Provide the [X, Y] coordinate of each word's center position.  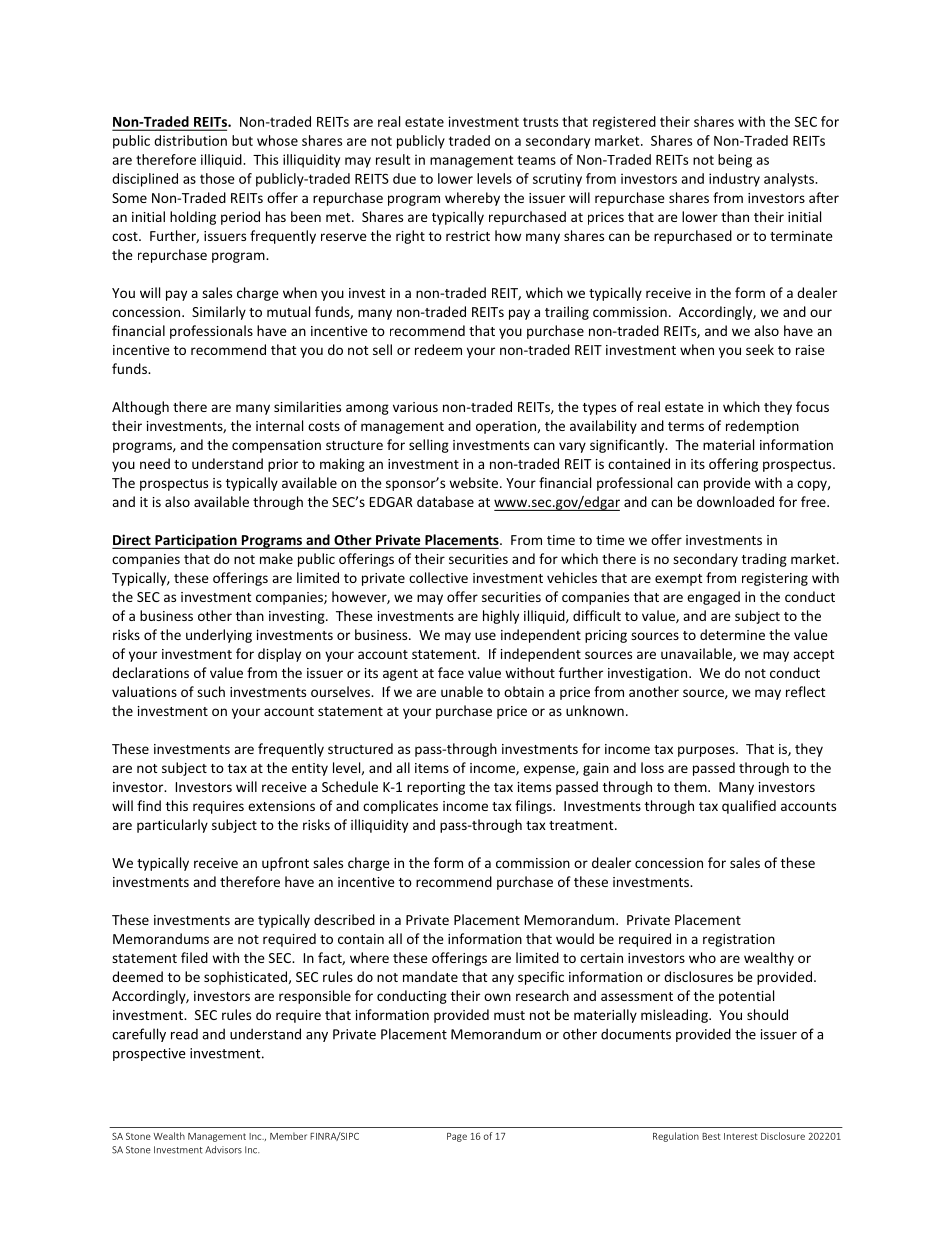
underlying [219, 636]
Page [457, 1137]
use [485, 636]
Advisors [223, 1150]
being [735, 161]
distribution [190, 140]
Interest [741, 1136]
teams [536, 160]
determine [732, 634]
